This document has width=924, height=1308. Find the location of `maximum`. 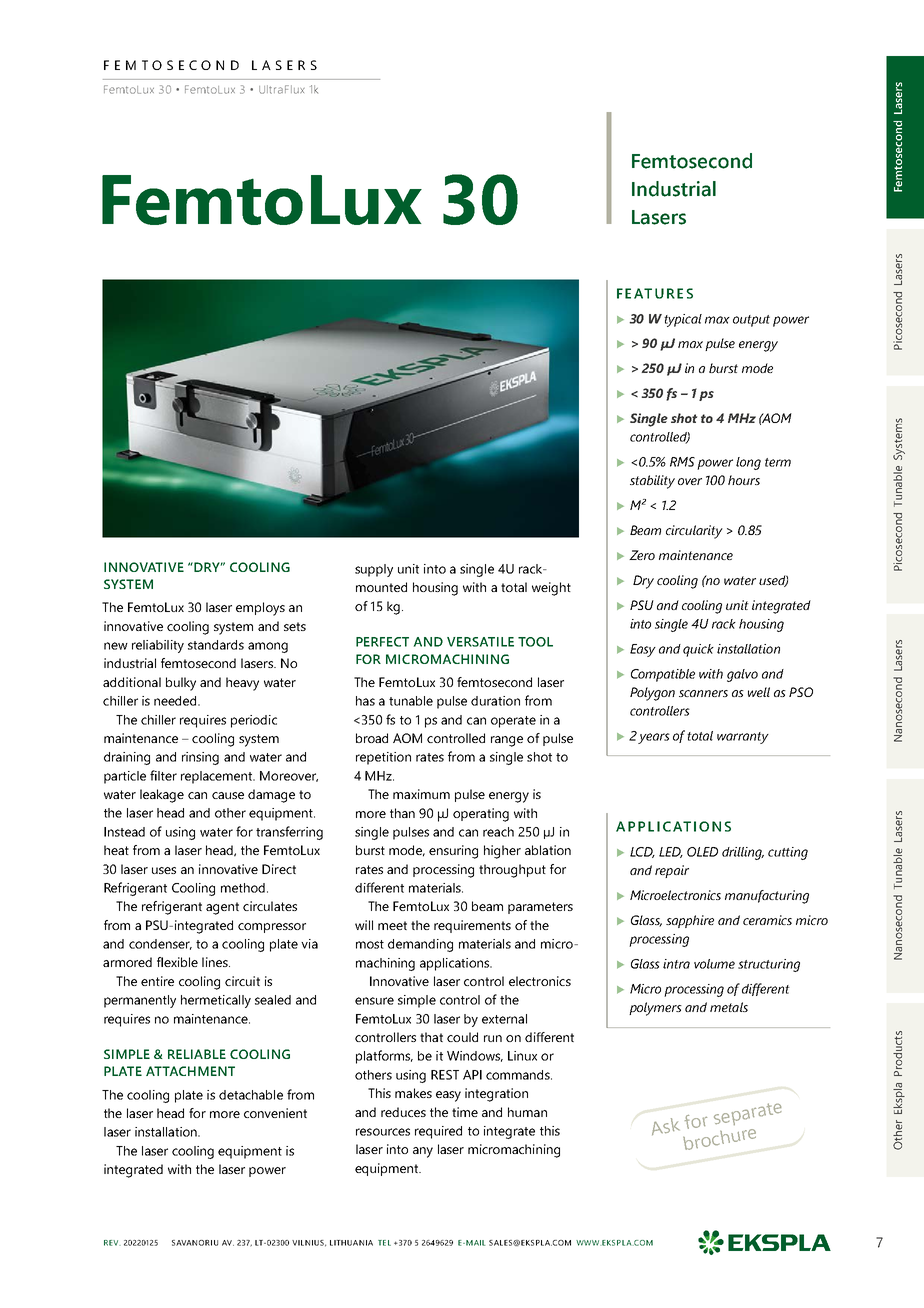

maximum is located at coordinates (421, 794).
